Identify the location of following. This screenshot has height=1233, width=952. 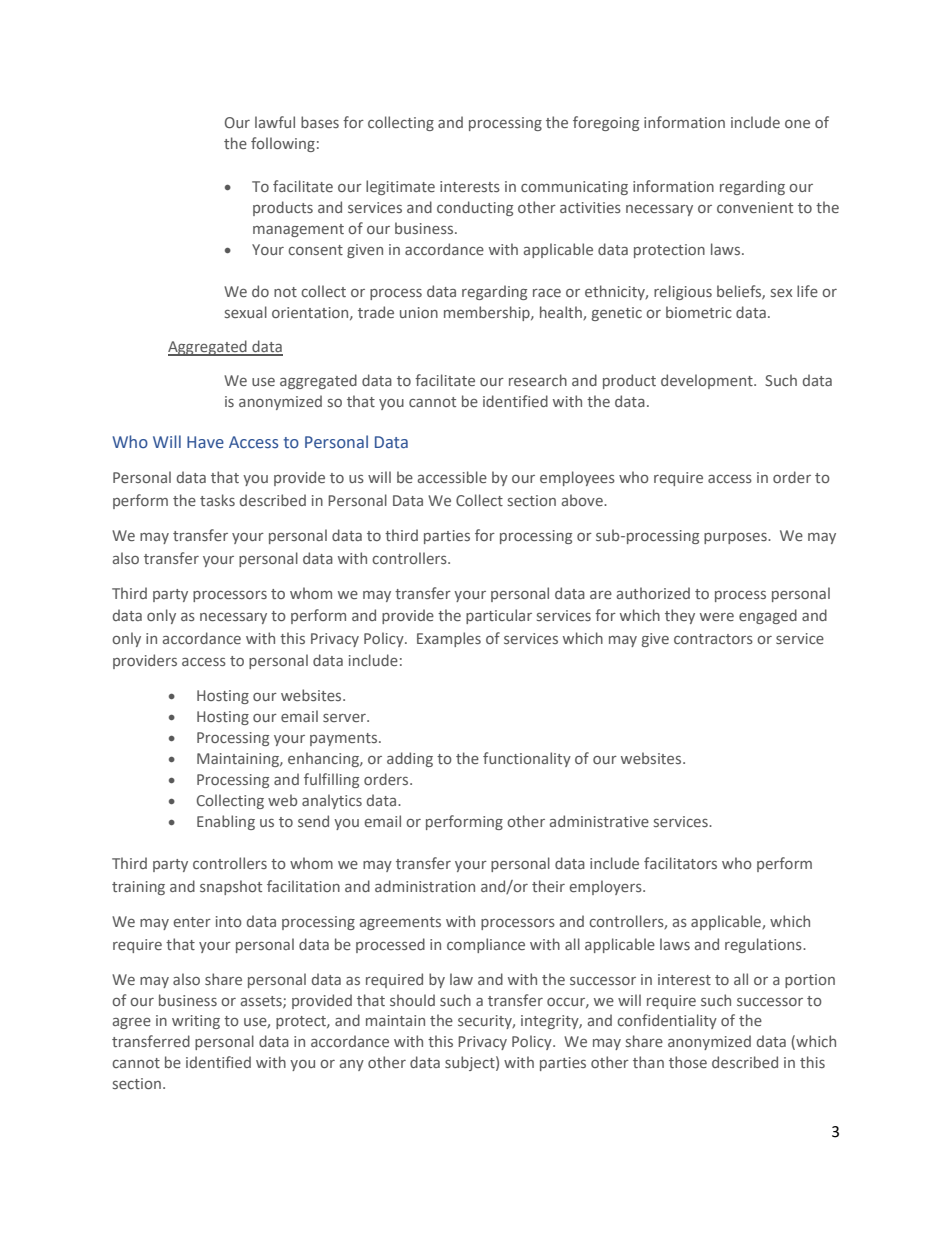
(283, 144).
